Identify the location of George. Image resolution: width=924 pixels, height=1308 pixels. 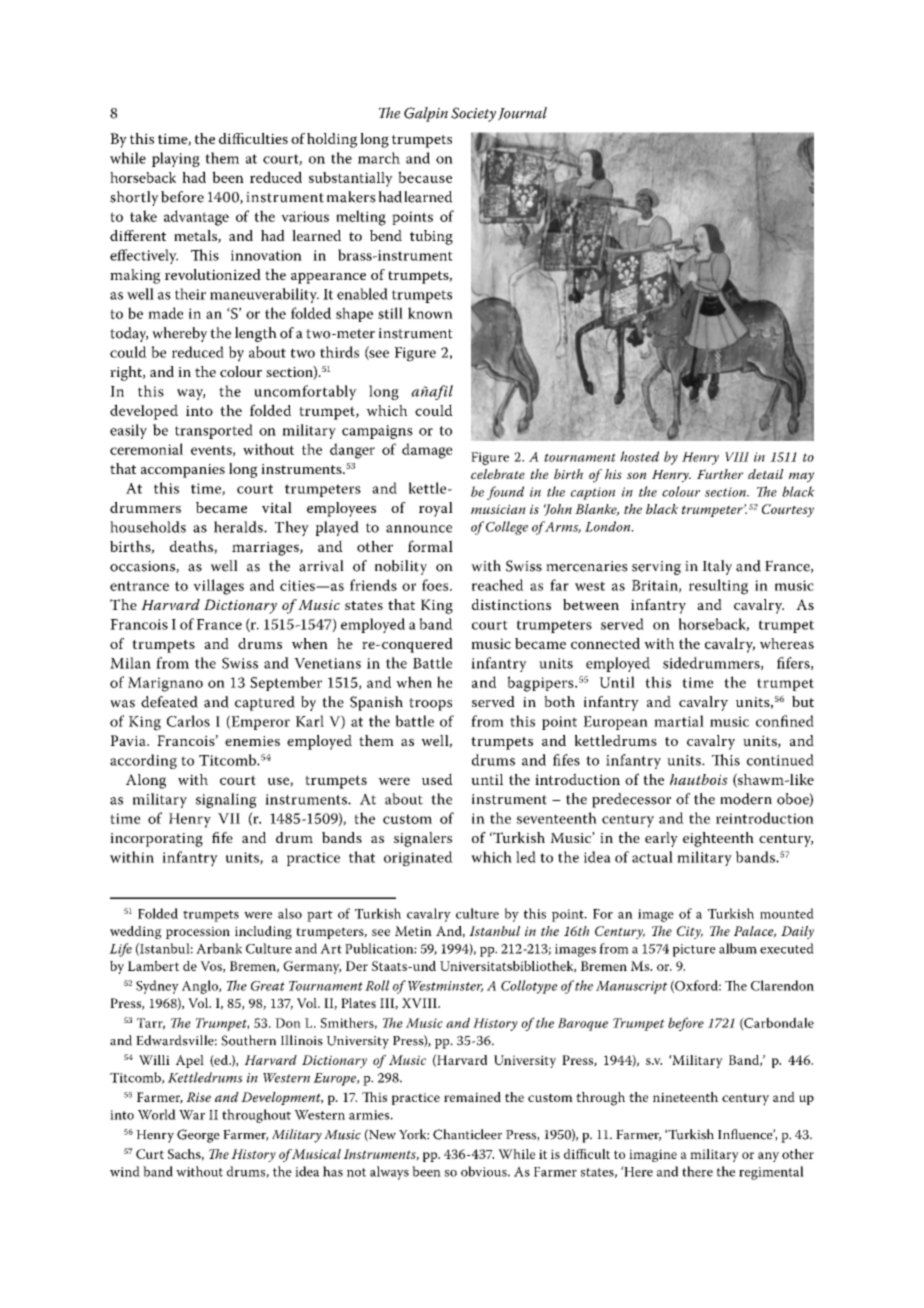
(198, 1136).
